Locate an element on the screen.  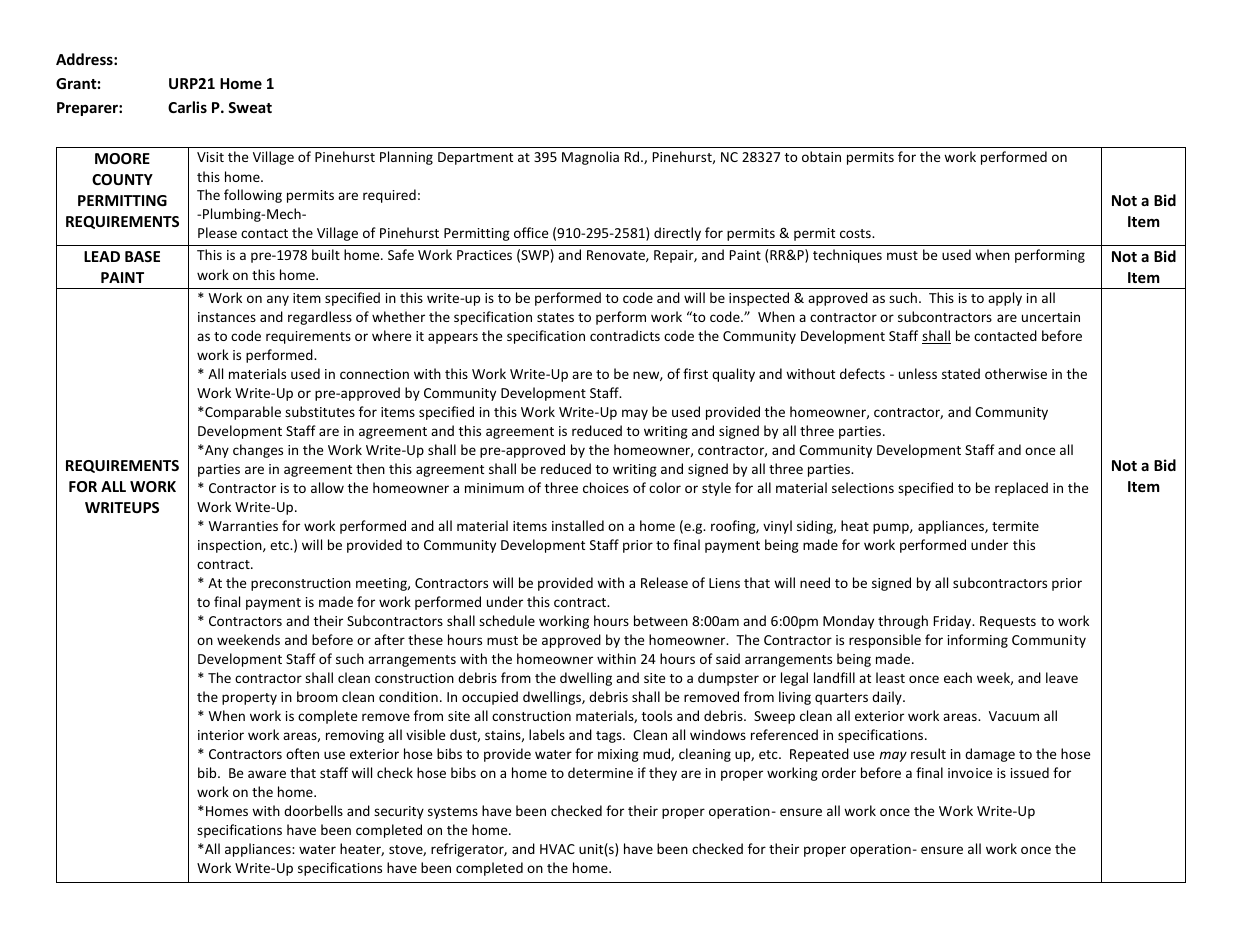
obtain is located at coordinates (821, 156).
